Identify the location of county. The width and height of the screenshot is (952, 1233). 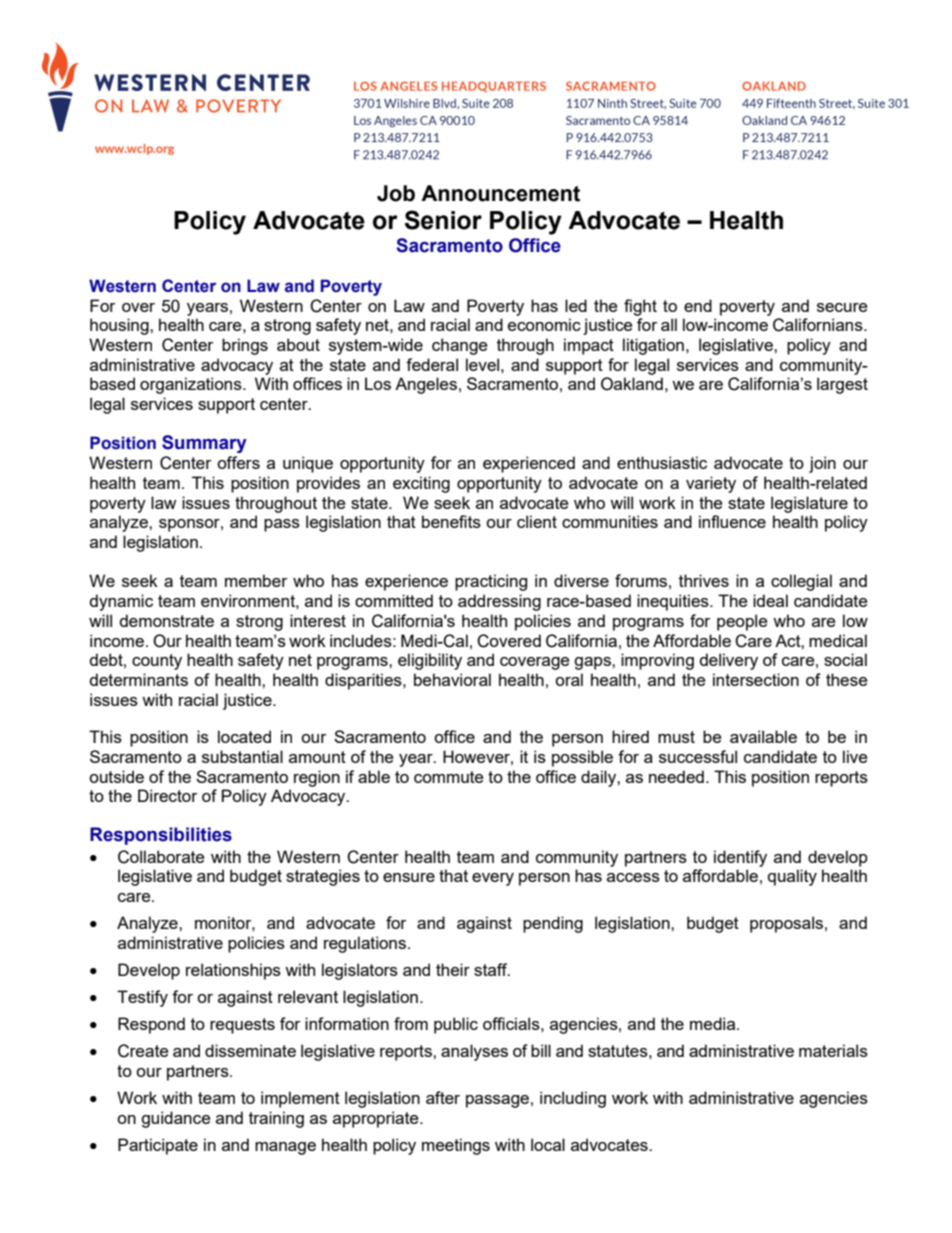
(157, 662).
